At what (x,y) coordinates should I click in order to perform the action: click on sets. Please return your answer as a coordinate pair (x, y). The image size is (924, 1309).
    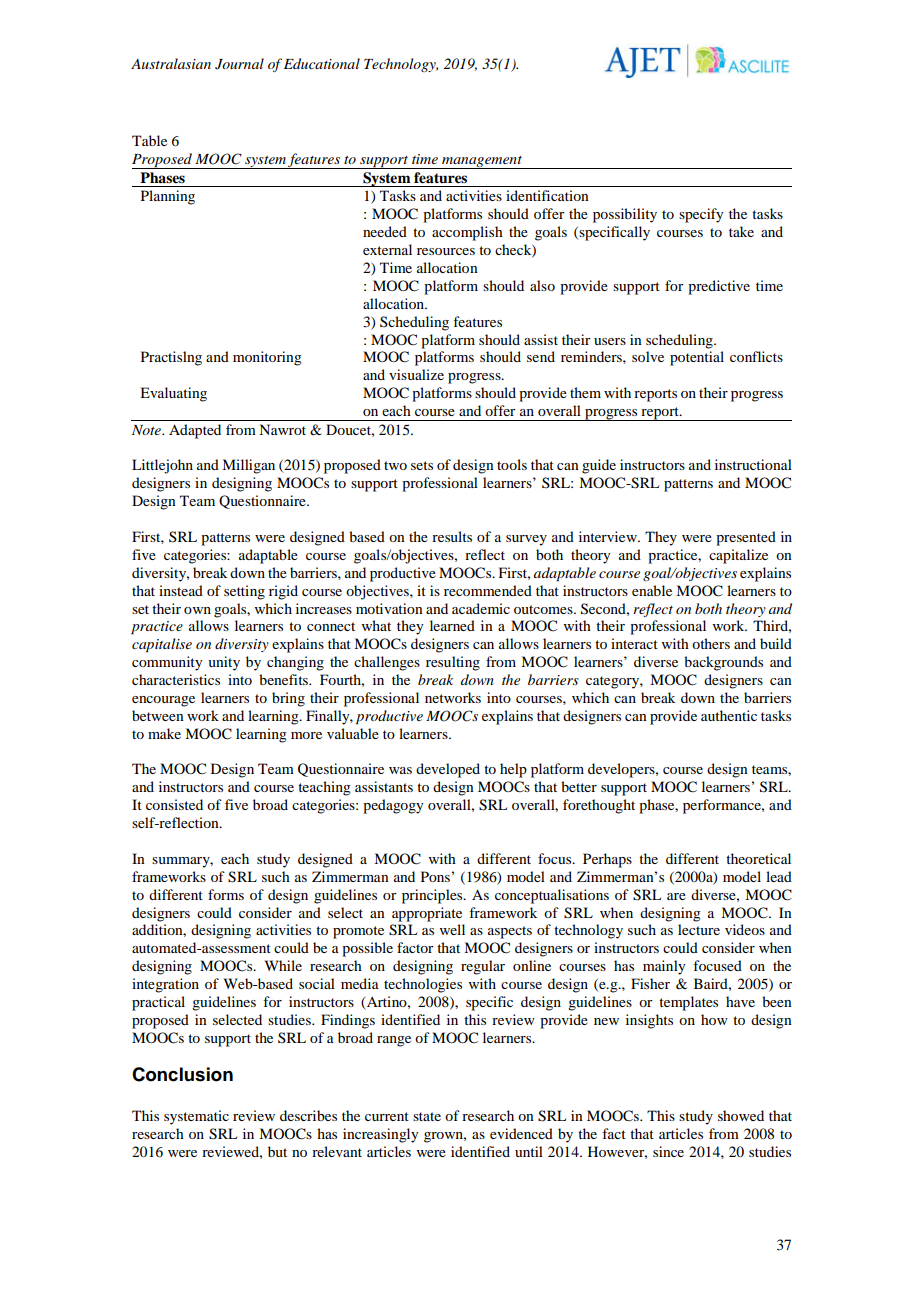
    Looking at the image, I should click on (422, 465).
